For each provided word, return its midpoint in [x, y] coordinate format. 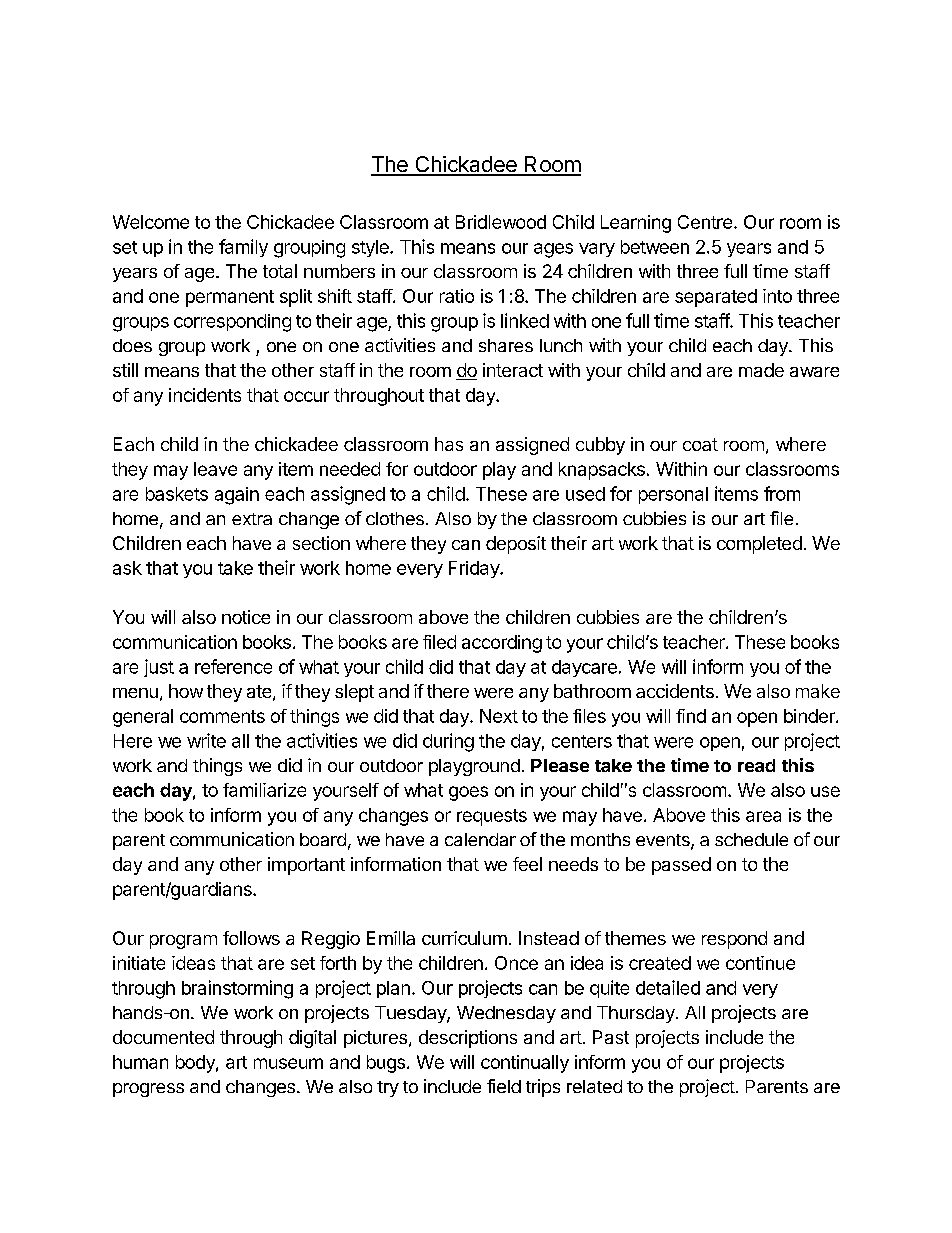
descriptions [468, 1039]
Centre [705, 222]
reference [233, 666]
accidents [675, 691]
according [502, 644]
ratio [457, 296]
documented [163, 1037]
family [243, 248]
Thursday [637, 1014]
